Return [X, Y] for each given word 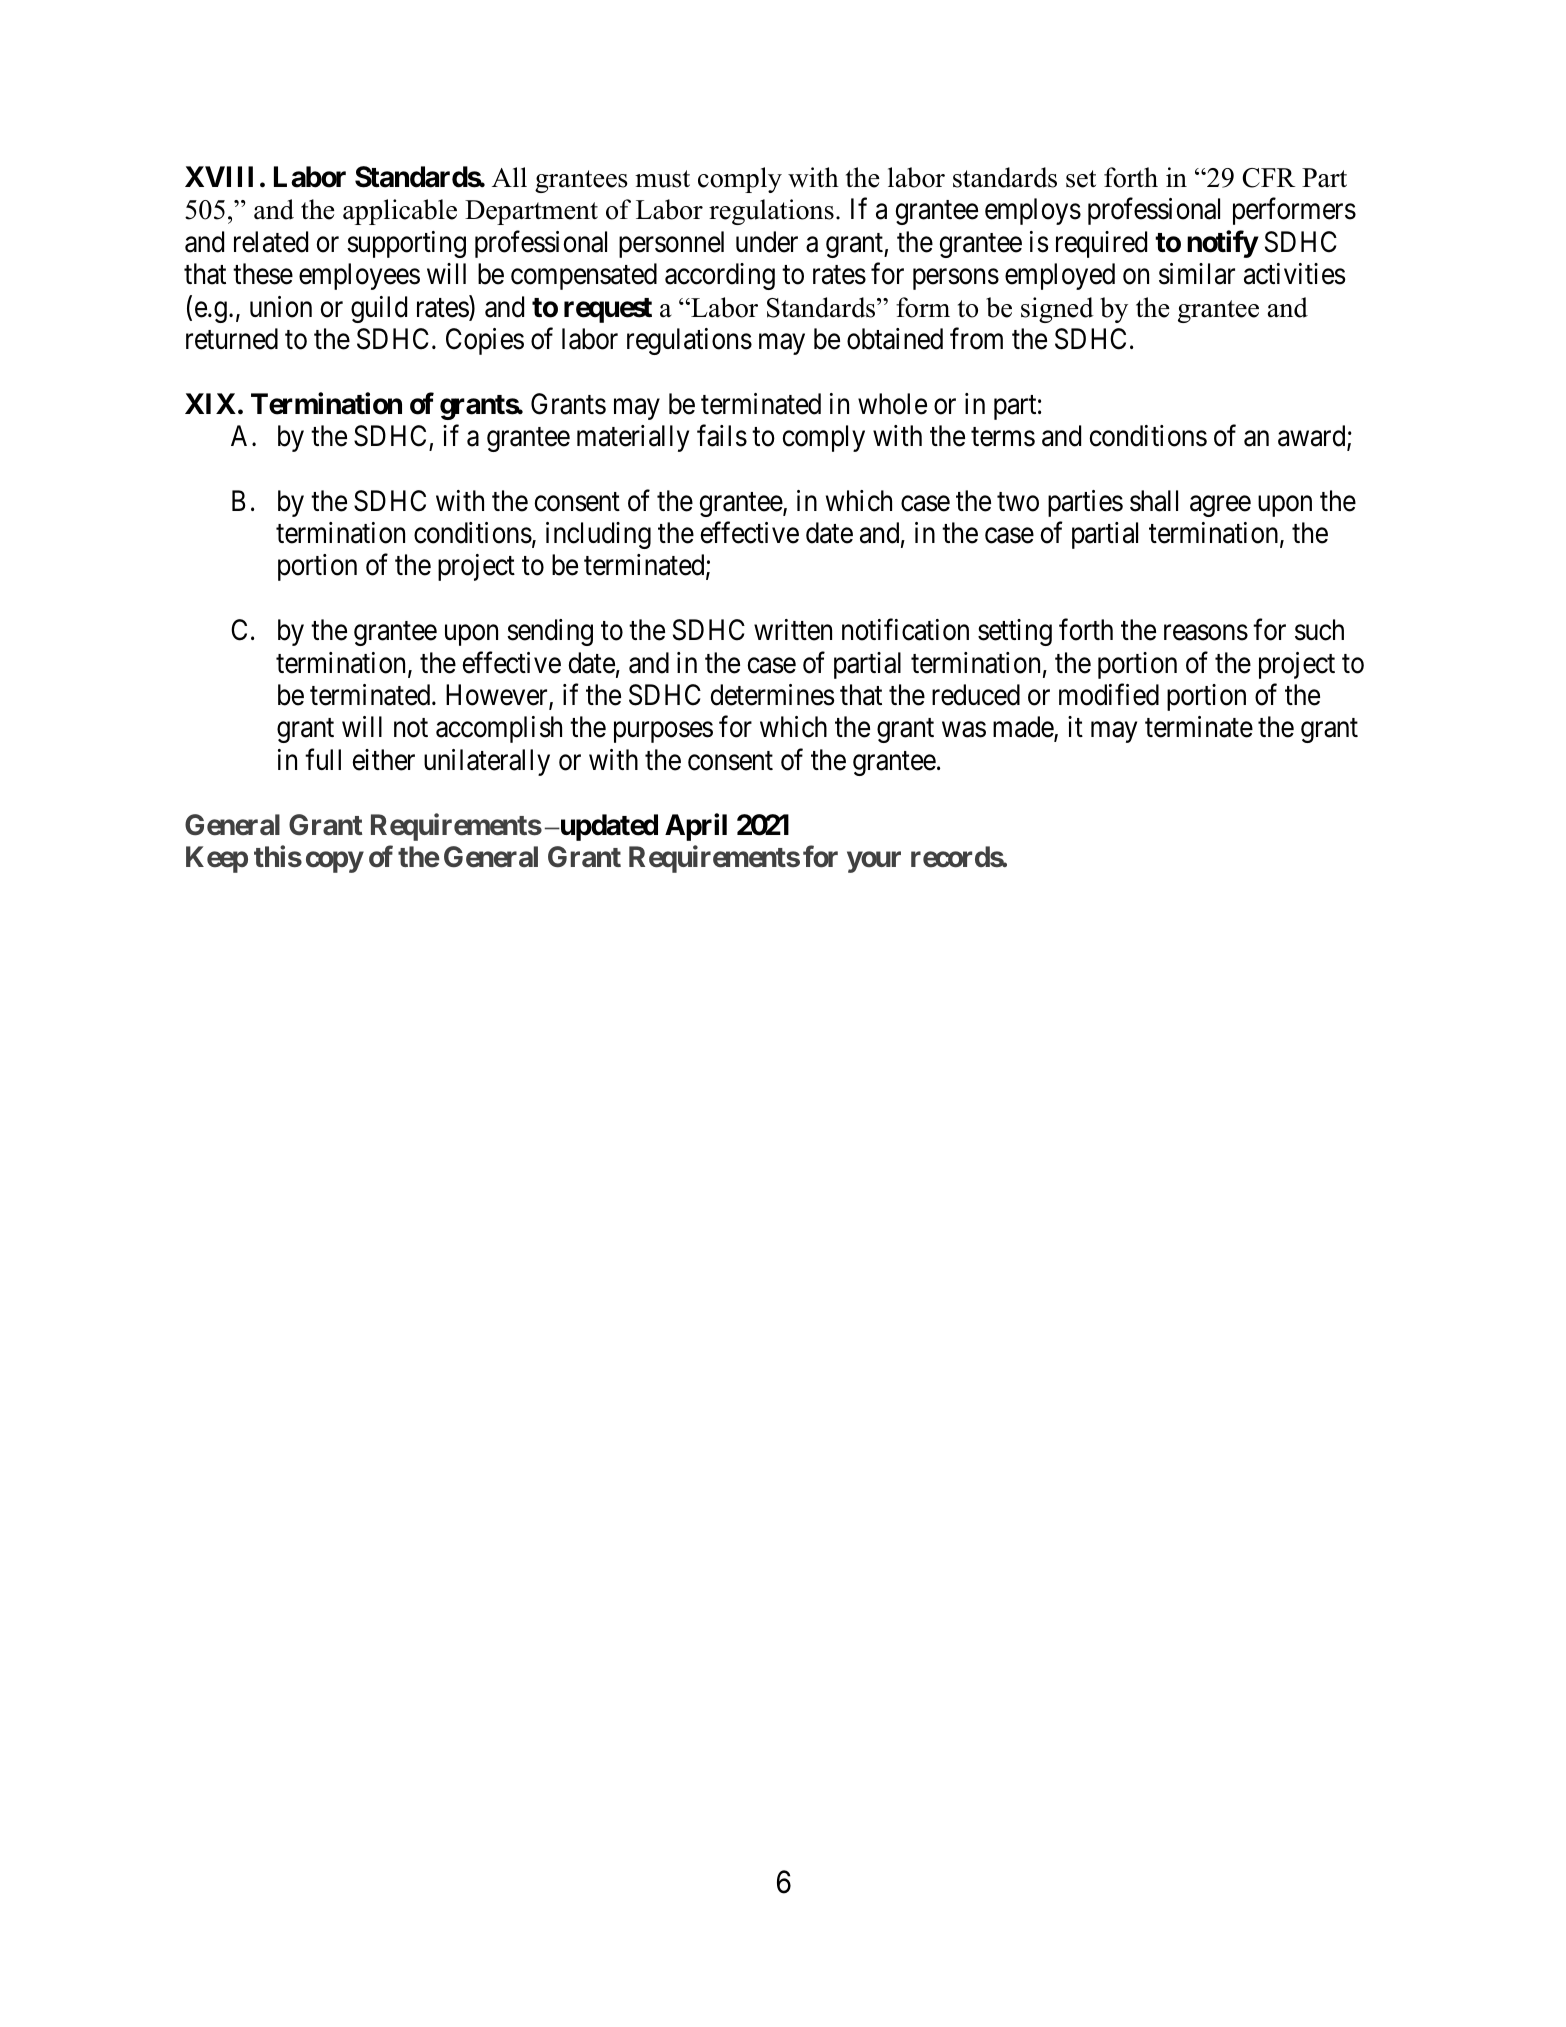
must [662, 179]
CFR [1268, 178]
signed [1057, 310]
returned [232, 339]
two [1018, 502]
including [598, 535]
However [498, 696]
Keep [217, 859]
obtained [895, 339]
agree [1220, 506]
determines [773, 695]
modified [1109, 695]
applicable [400, 212]
